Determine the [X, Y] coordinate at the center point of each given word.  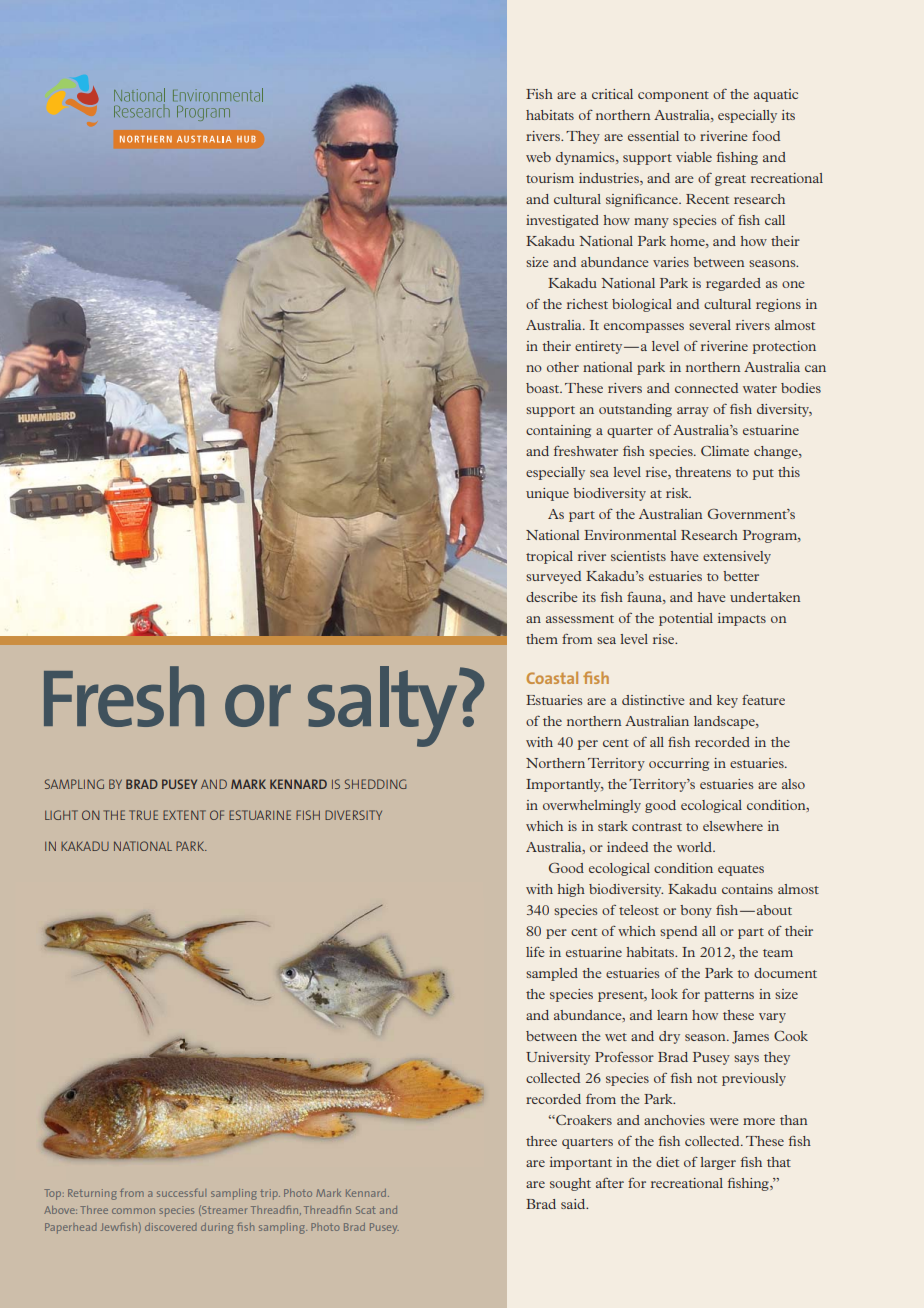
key [727, 701]
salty [384, 706]
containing [558, 431]
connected [706, 388]
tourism [550, 178]
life [535, 952]
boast [544, 388]
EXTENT [184, 815]
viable [694, 157]
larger [718, 1163]
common [133, 1211]
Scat [365, 1210]
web [538, 157]
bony [696, 911]
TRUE [143, 815]
